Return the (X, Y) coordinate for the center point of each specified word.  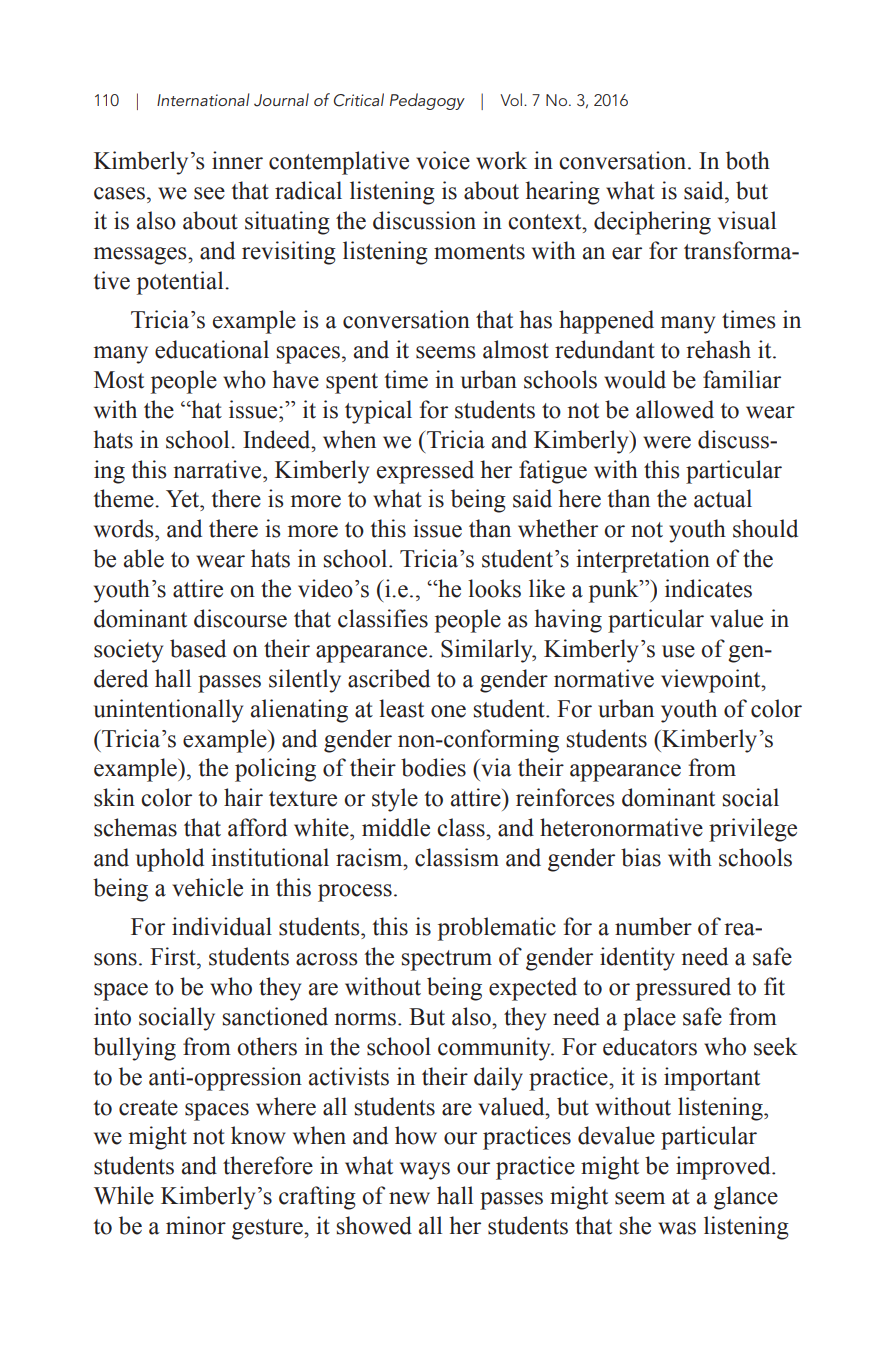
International (203, 99)
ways (425, 1171)
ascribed (389, 678)
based (198, 648)
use (678, 651)
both (748, 160)
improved (724, 1168)
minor (196, 1225)
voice (443, 160)
